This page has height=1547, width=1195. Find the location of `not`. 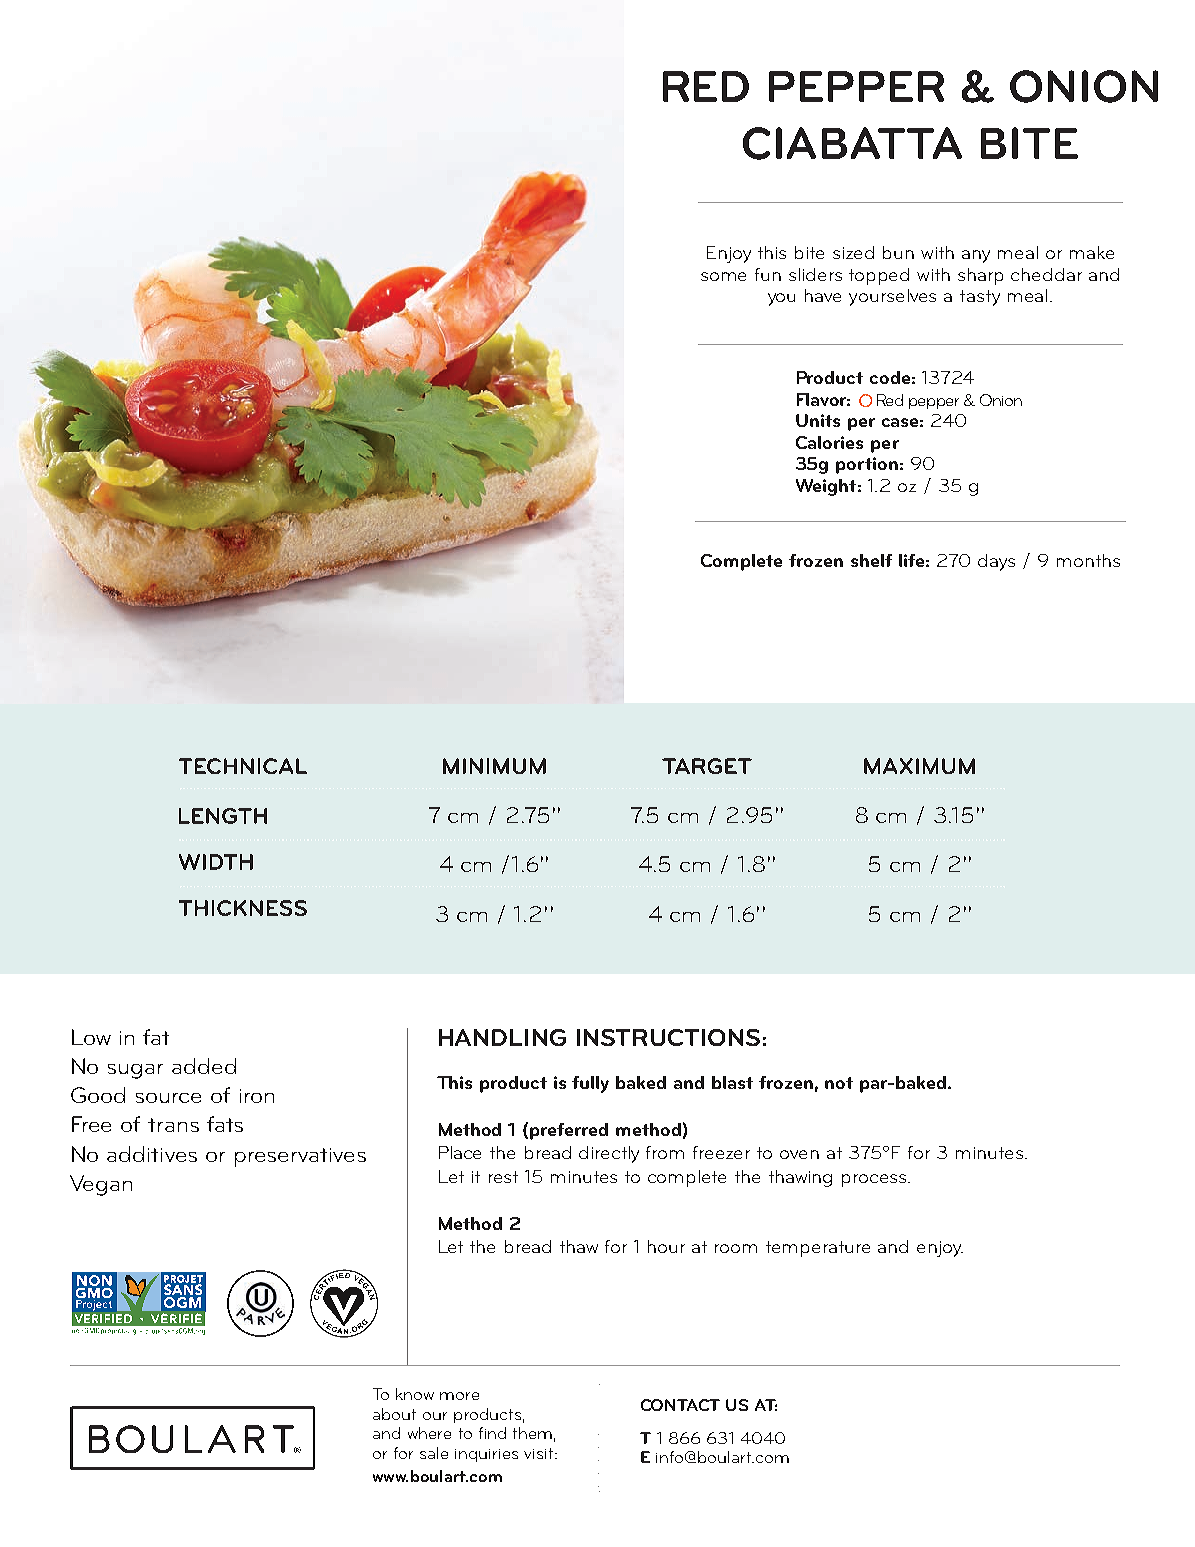

not is located at coordinates (839, 1083).
